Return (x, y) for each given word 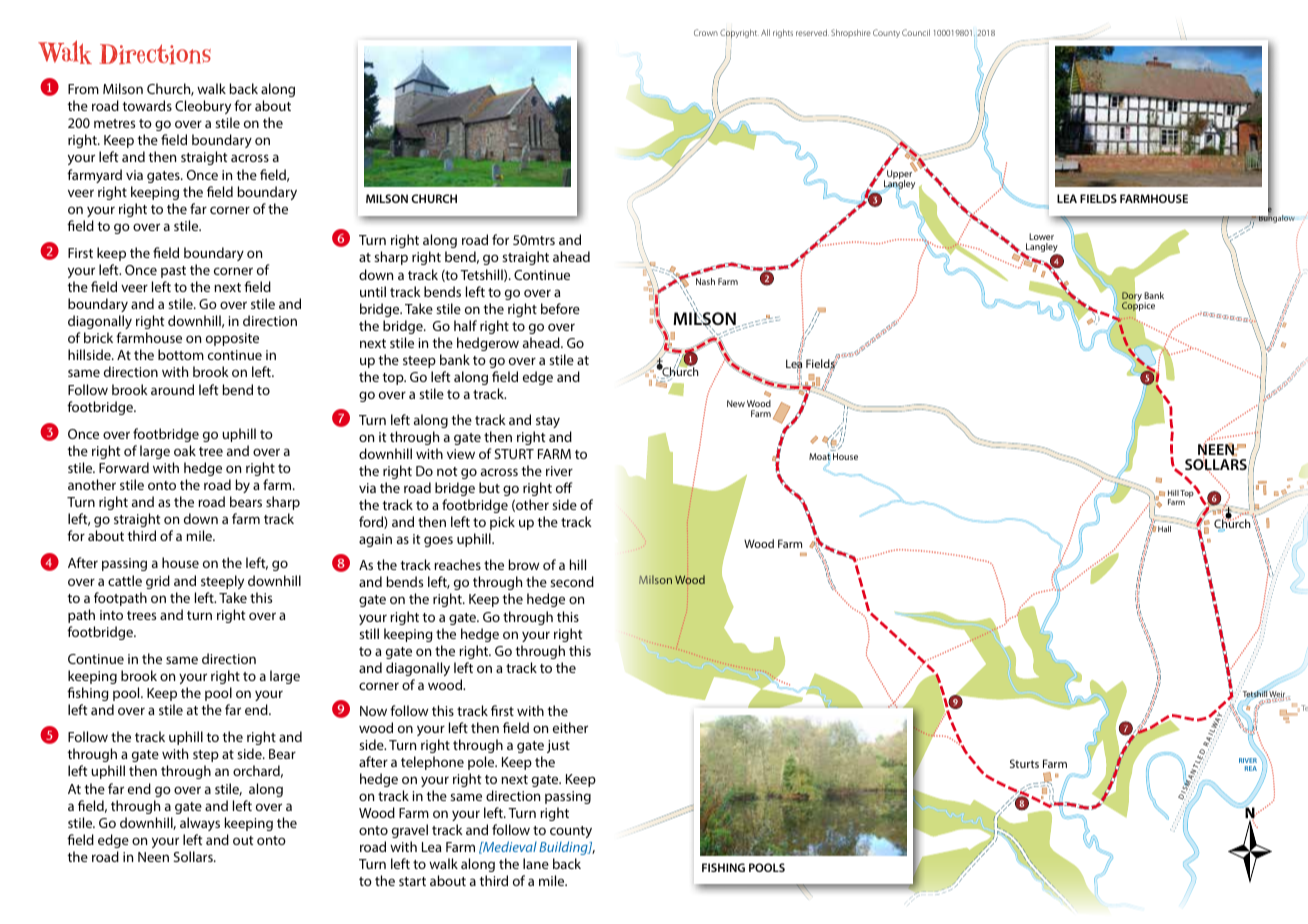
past (173, 272)
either (570, 727)
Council (916, 32)
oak (185, 450)
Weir (1277, 694)
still (369, 633)
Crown (706, 32)
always (200, 824)
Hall (1164, 529)
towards (147, 105)
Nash (705, 281)
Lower (1041, 236)
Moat (819, 458)
